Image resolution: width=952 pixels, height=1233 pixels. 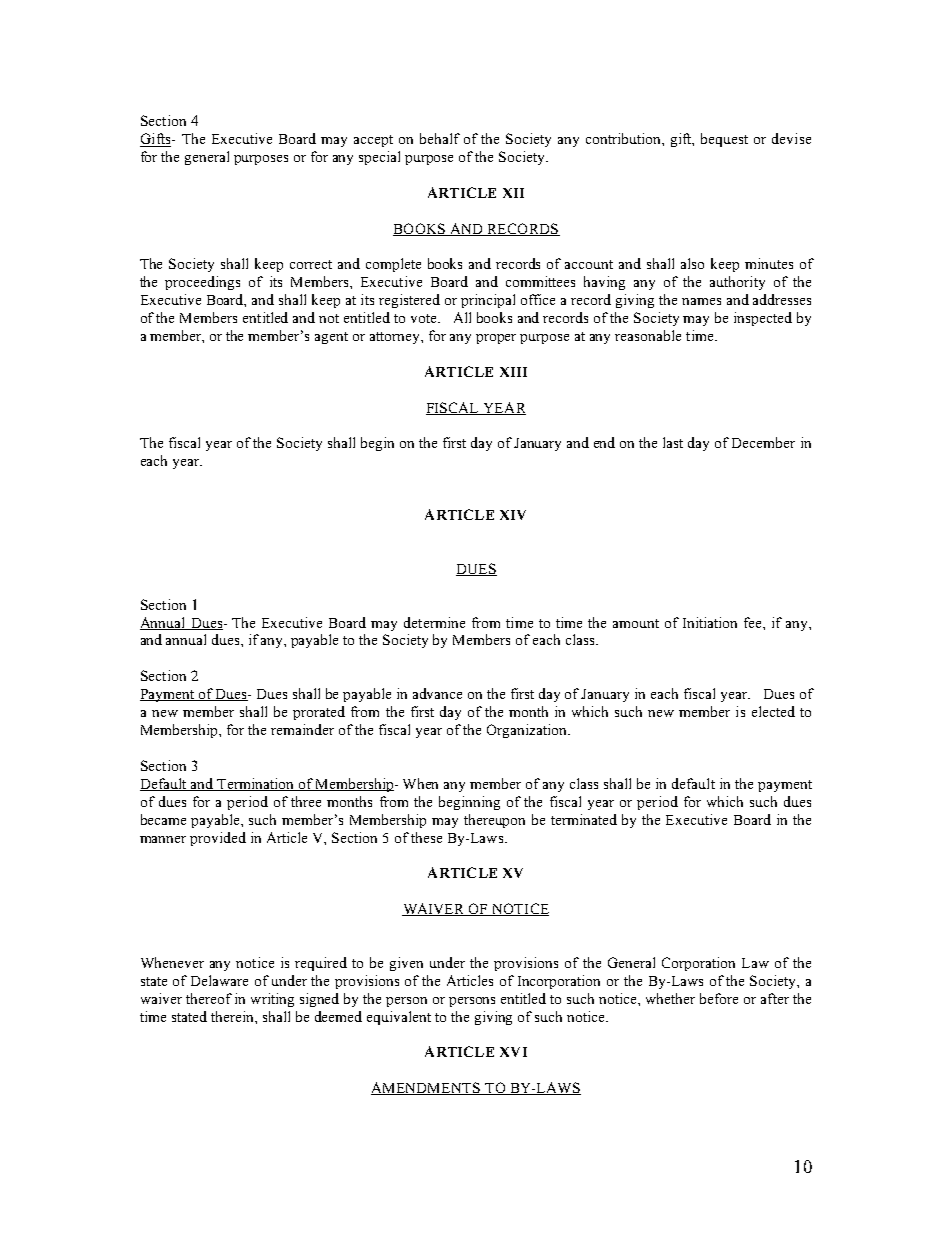 What do you see at coordinates (434, 622) in the document?
I see `determine` at bounding box center [434, 622].
